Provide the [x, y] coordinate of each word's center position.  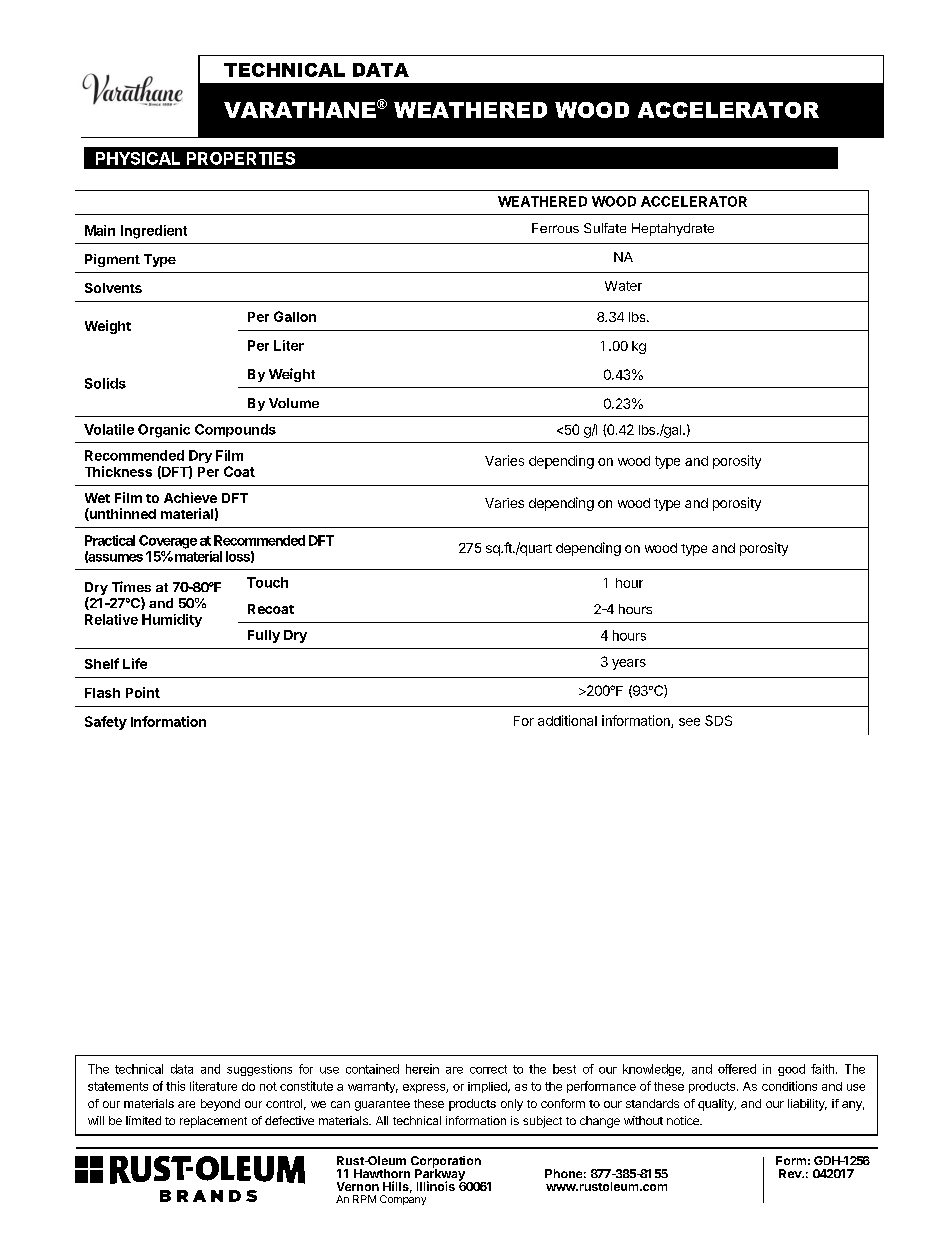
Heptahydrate [673, 229]
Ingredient [154, 232]
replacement [213, 1122]
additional [567, 720]
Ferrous [555, 228]
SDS [718, 720]
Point [143, 692]
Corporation [446, 1163]
